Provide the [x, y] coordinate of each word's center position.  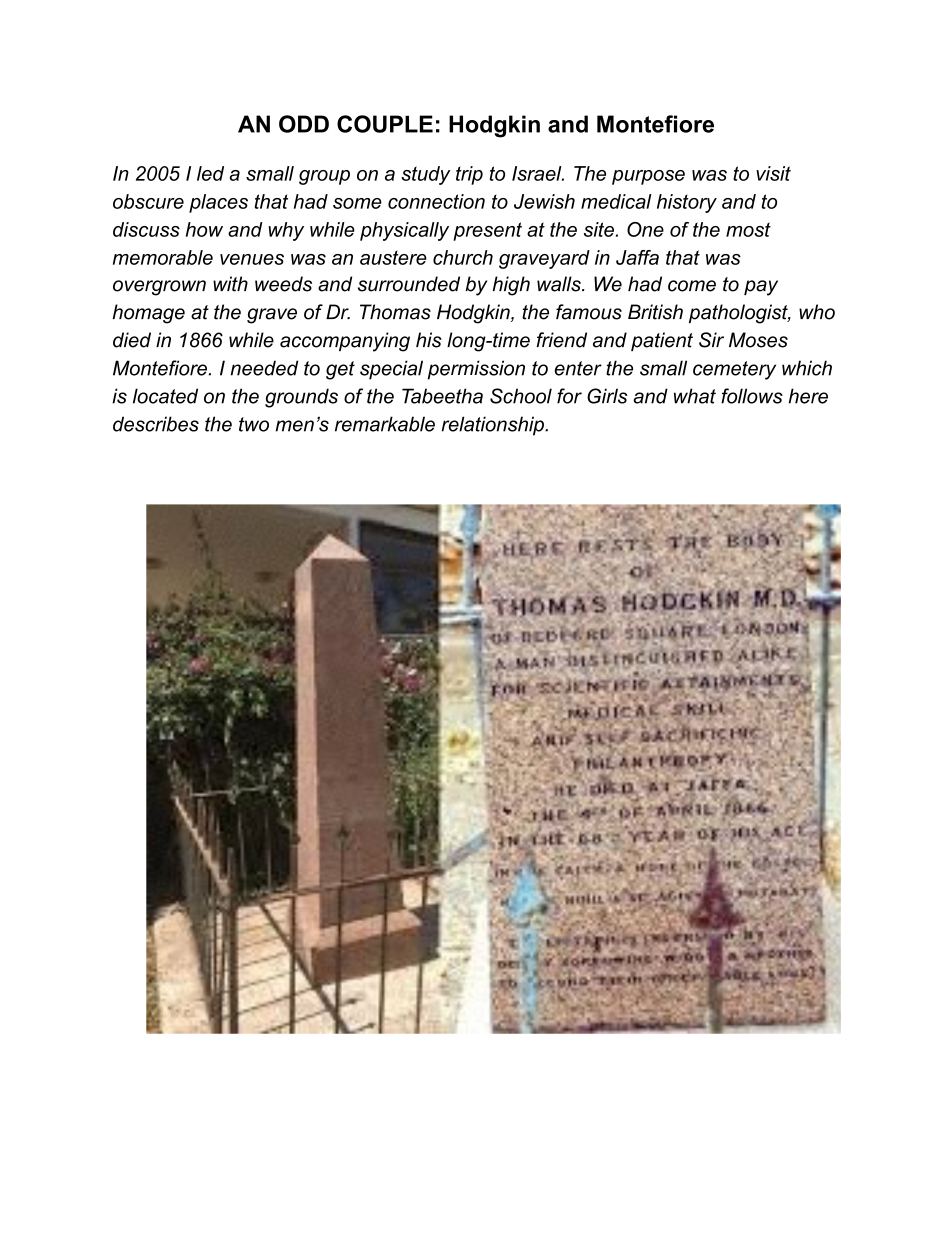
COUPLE [385, 124]
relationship [494, 426]
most [748, 229]
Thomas [395, 312]
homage [148, 314]
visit [773, 173]
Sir [711, 340]
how [204, 229]
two [254, 424]
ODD [304, 124]
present [487, 231]
